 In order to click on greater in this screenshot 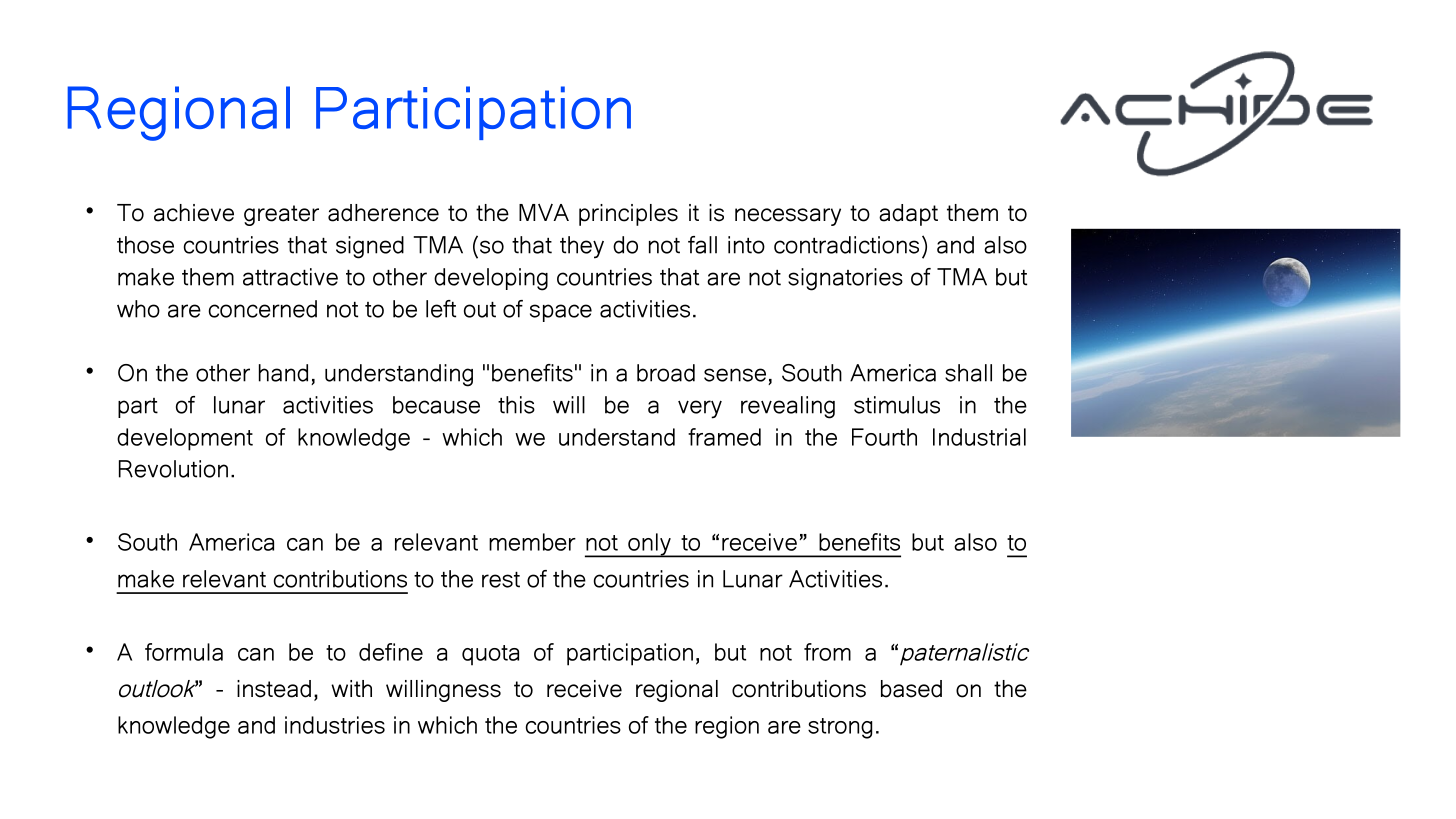, I will do `click(281, 215)`.
